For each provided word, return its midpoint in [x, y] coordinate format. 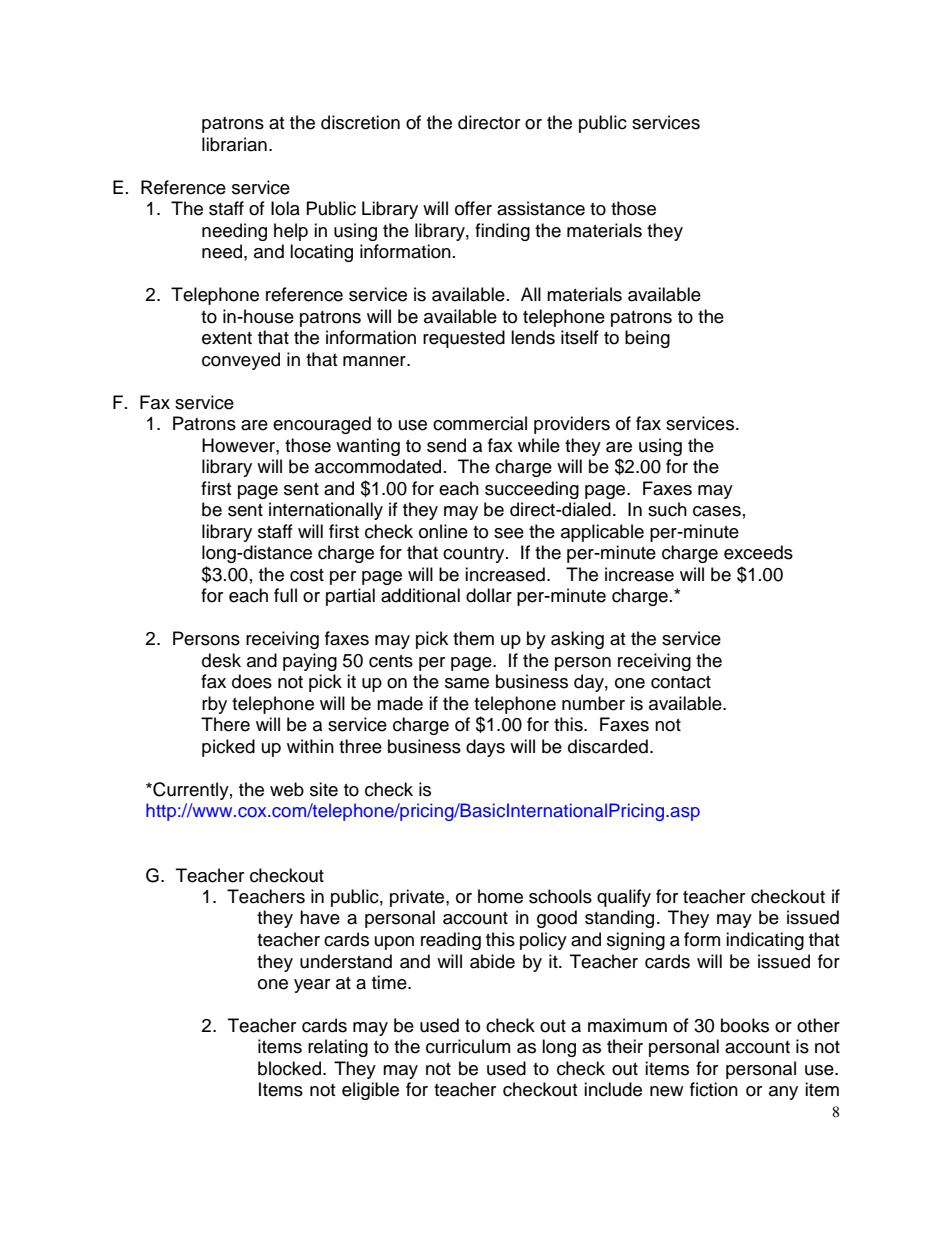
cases [717, 511]
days [485, 748]
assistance [541, 208]
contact [681, 682]
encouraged [322, 425]
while [539, 445]
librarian [234, 144]
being [647, 339]
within [310, 746]
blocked [291, 1068]
